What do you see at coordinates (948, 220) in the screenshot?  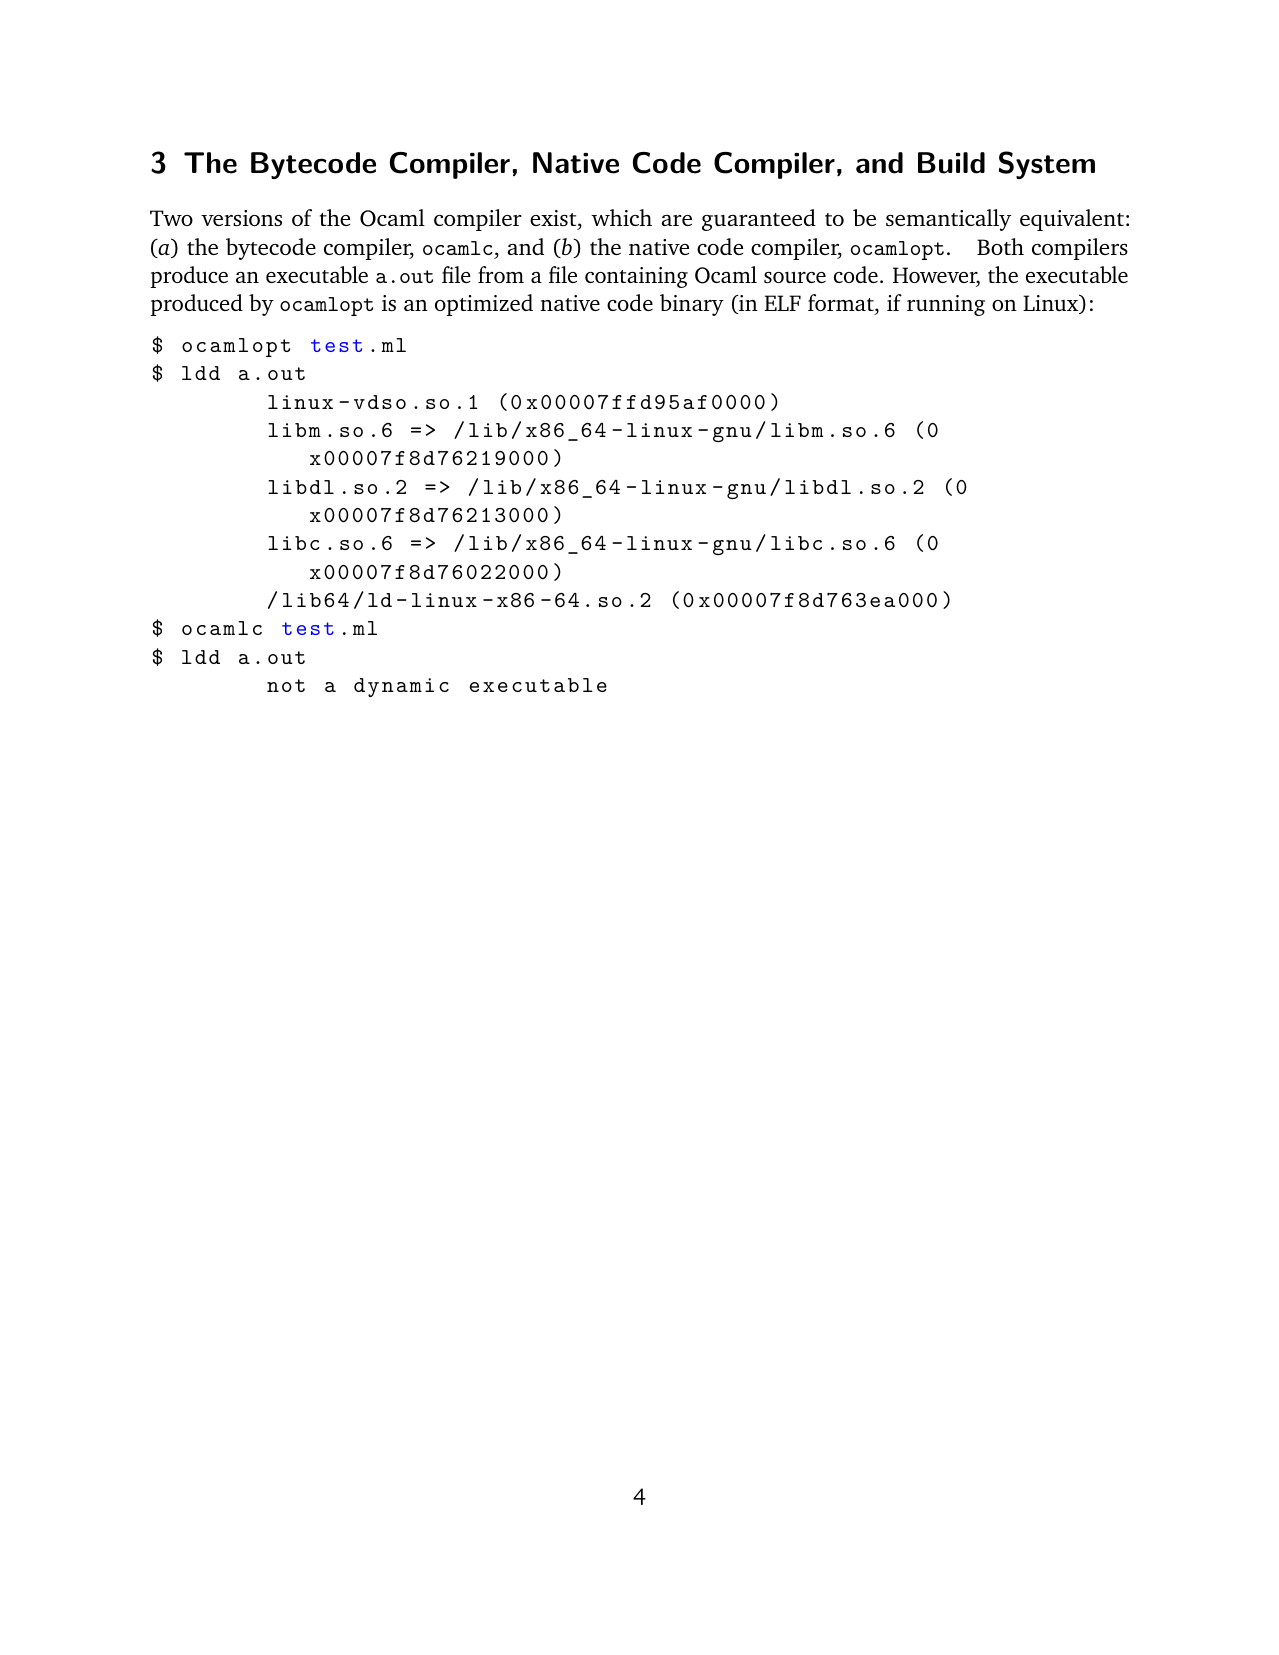 I see `semantically` at bounding box center [948, 220].
